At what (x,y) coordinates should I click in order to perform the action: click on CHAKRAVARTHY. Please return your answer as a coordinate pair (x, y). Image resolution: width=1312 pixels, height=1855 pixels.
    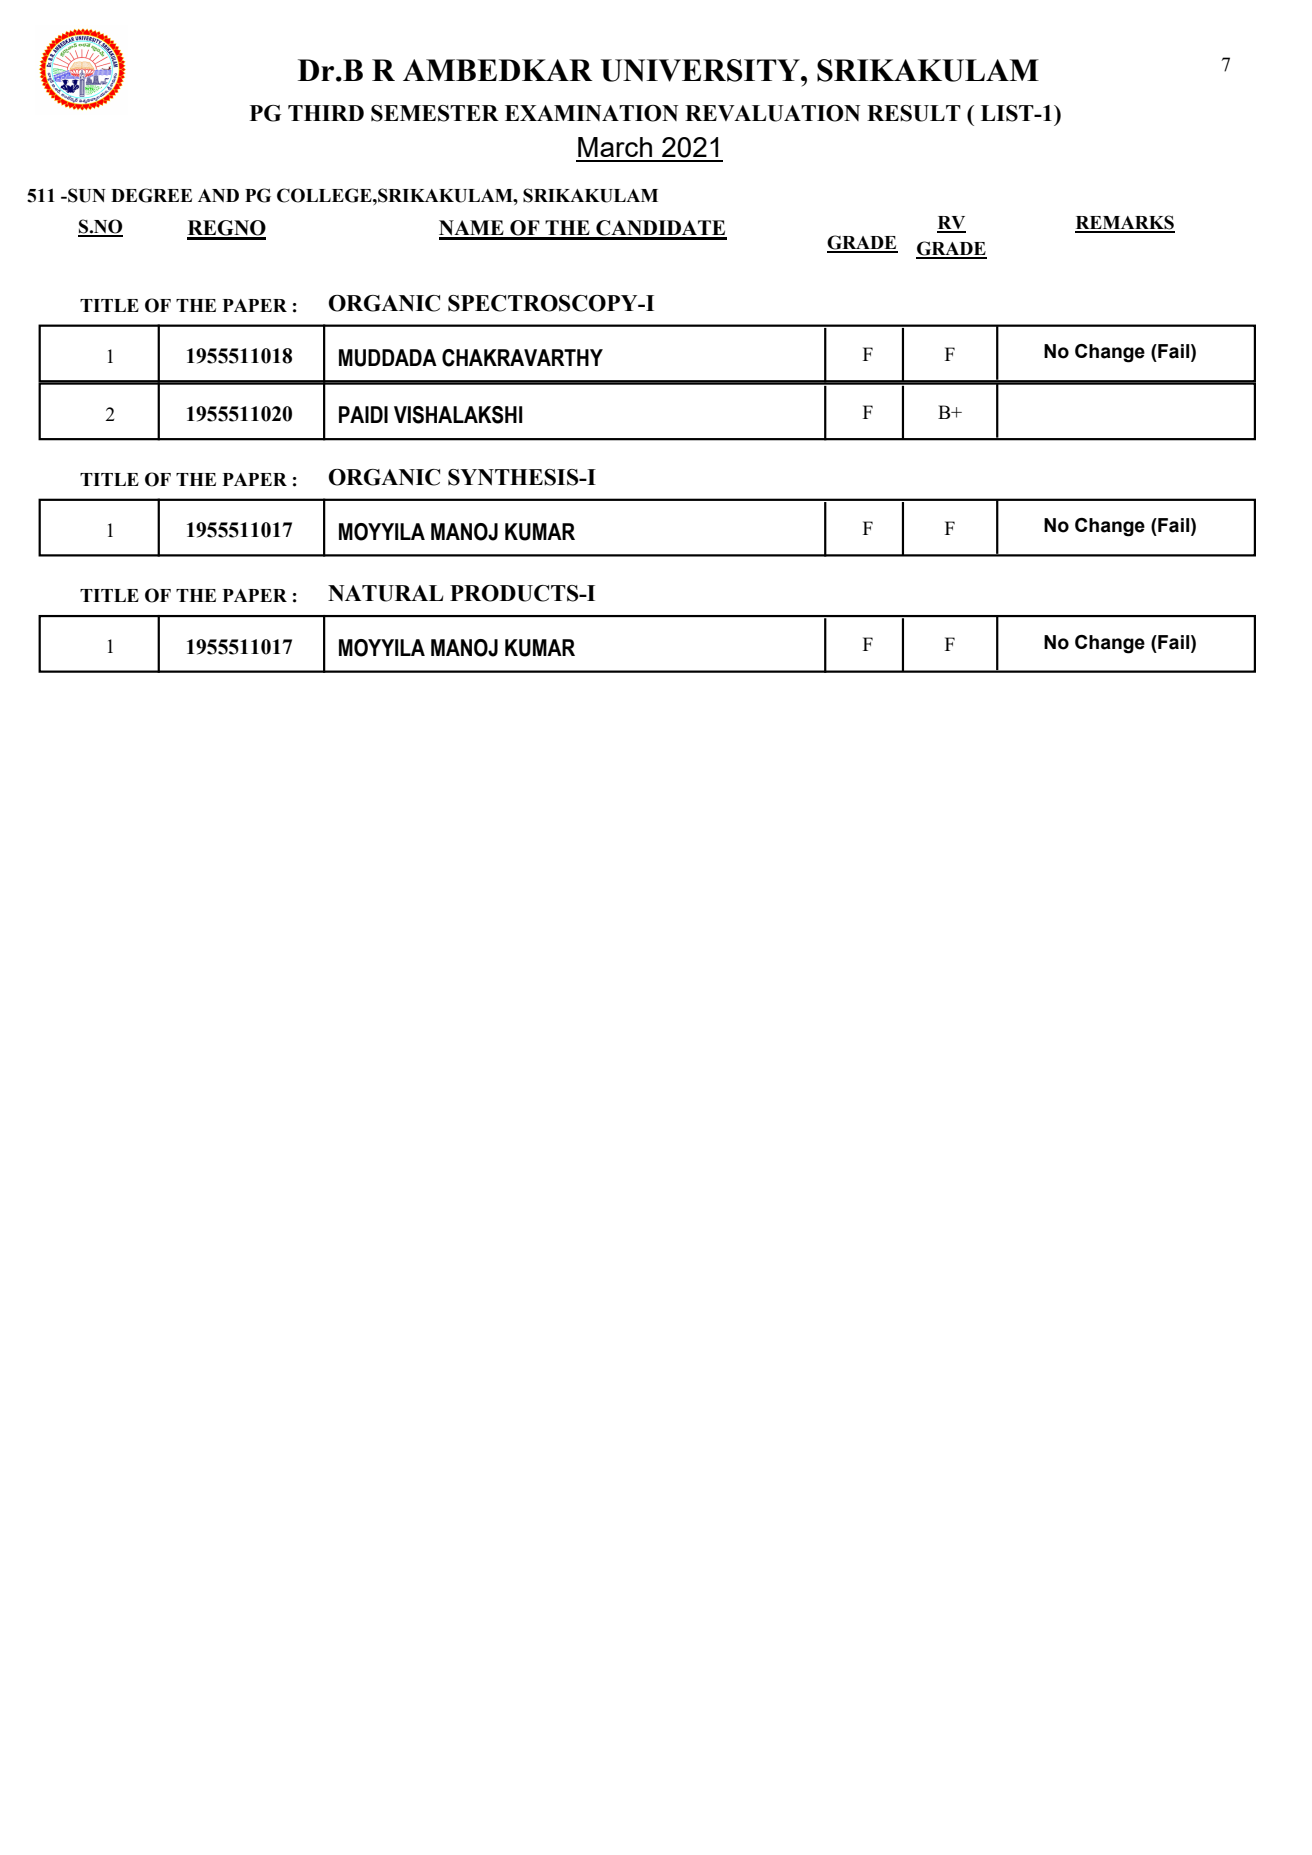
    Looking at the image, I should click on (522, 358).
